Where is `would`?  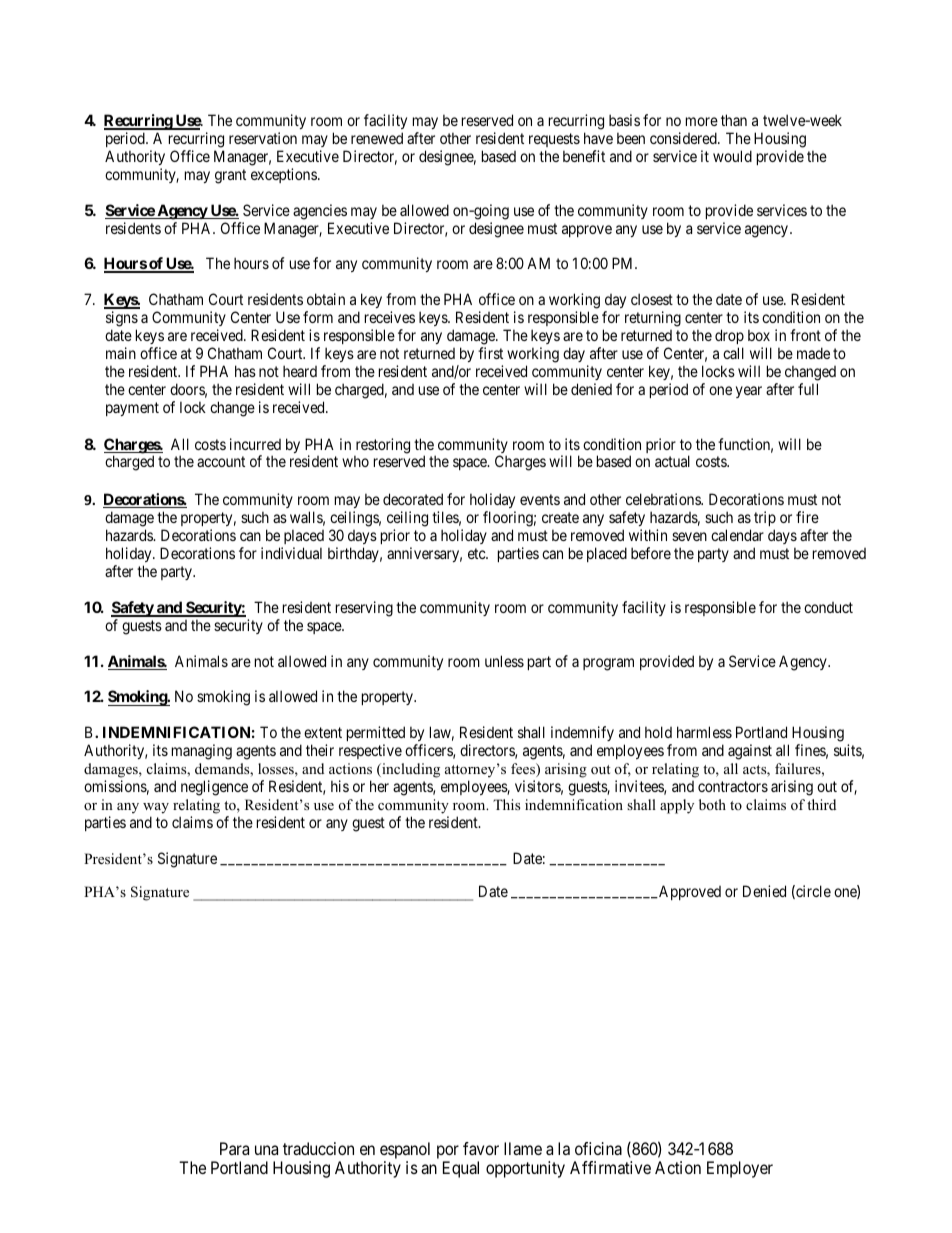
would is located at coordinates (732, 156).
